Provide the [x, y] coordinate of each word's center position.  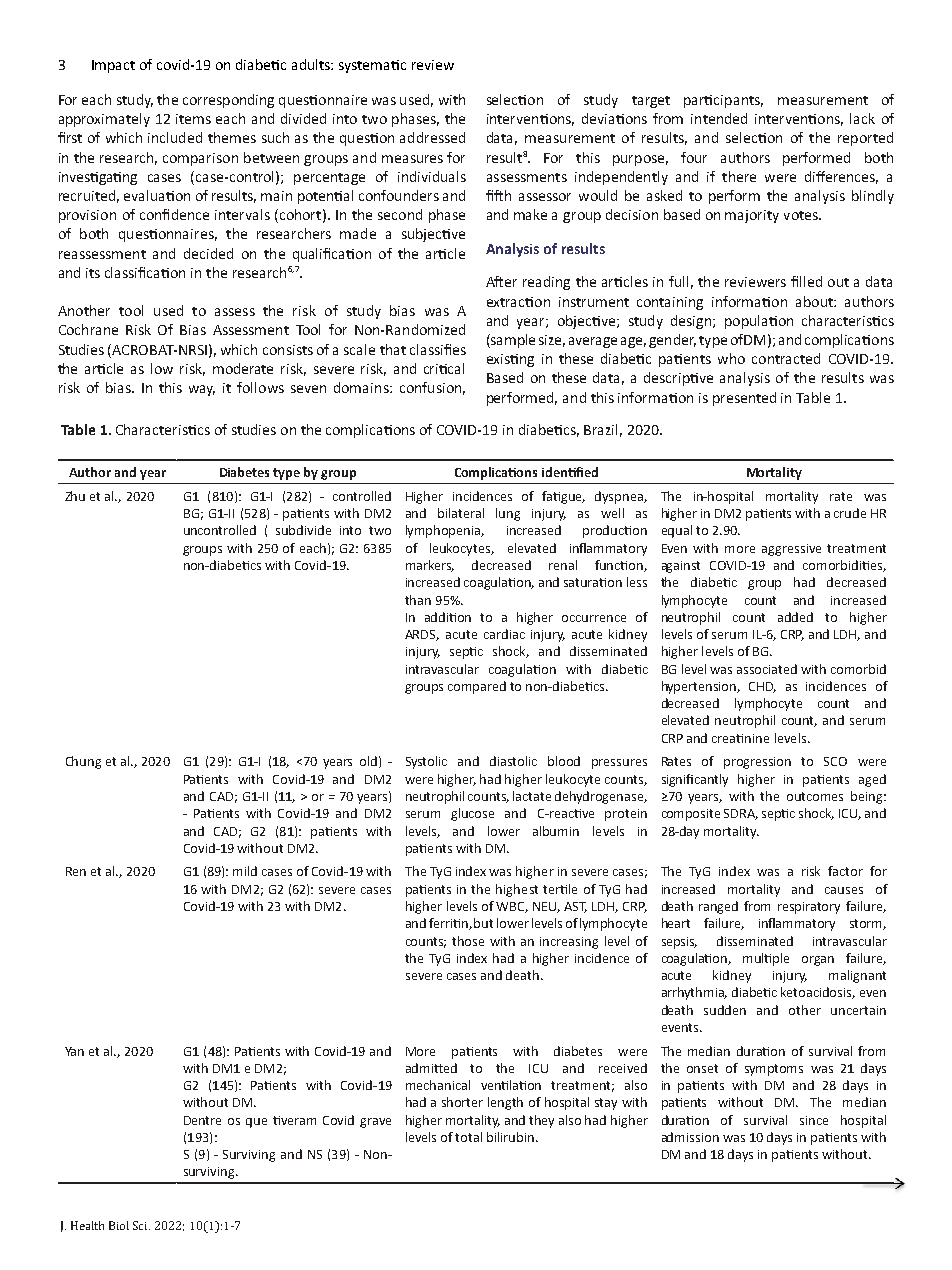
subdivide [303, 530]
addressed [432, 137]
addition [448, 617]
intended [719, 118]
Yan [74, 1051]
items [193, 119]
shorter [462, 1102]
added [795, 617]
